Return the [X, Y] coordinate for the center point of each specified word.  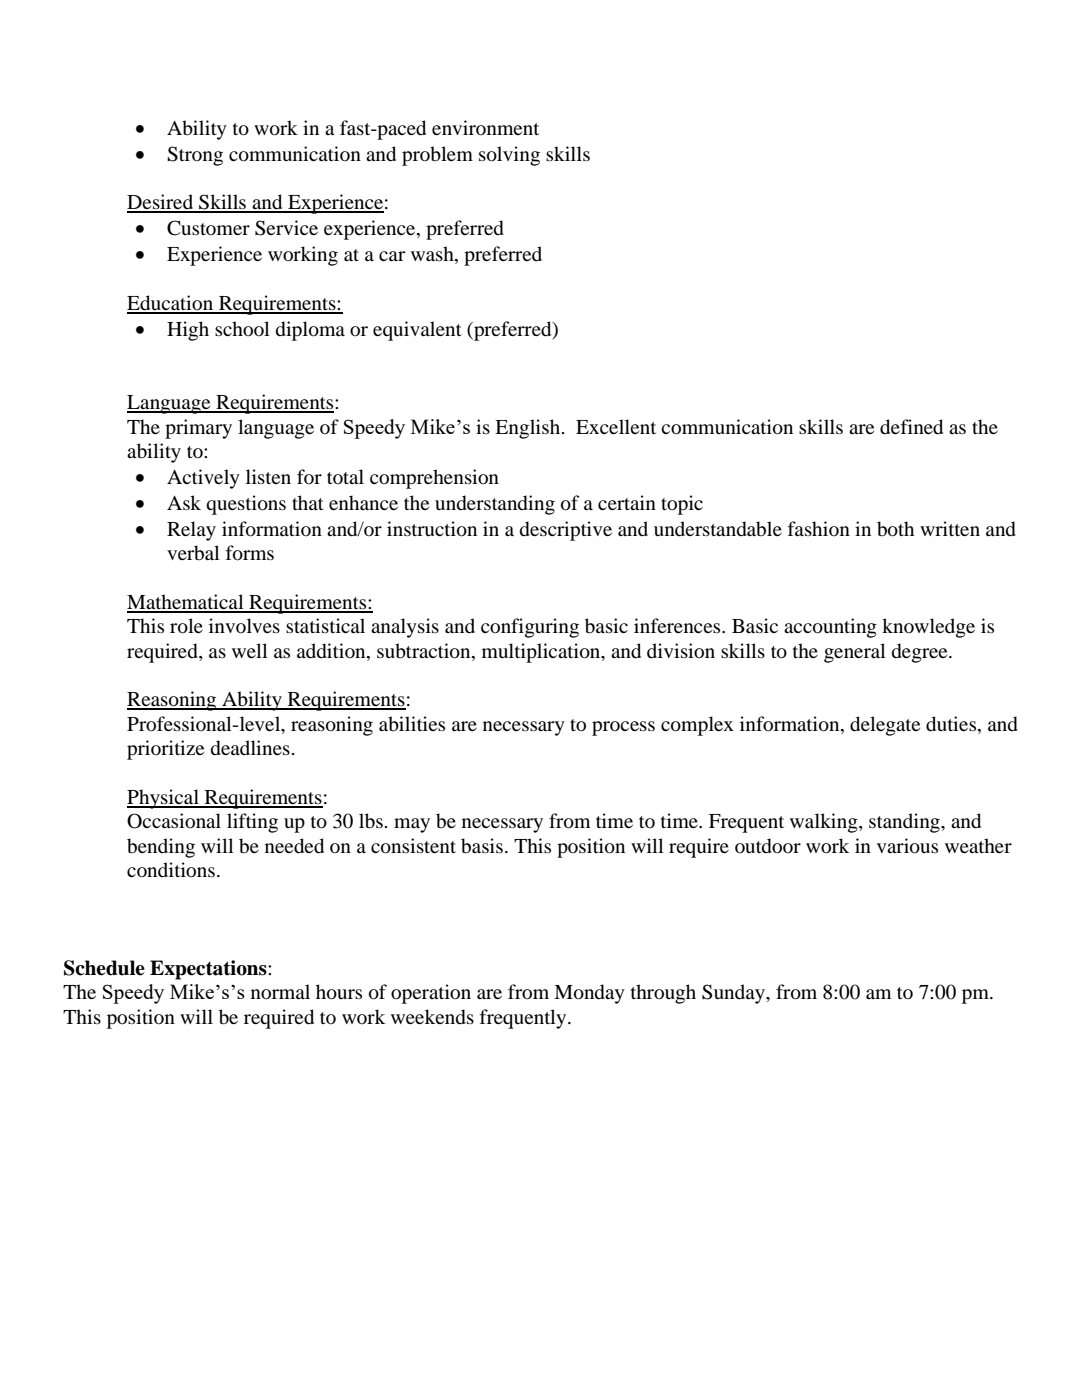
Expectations [209, 970]
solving [509, 156]
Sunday [734, 994]
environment [485, 127]
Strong [195, 156]
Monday [589, 994]
